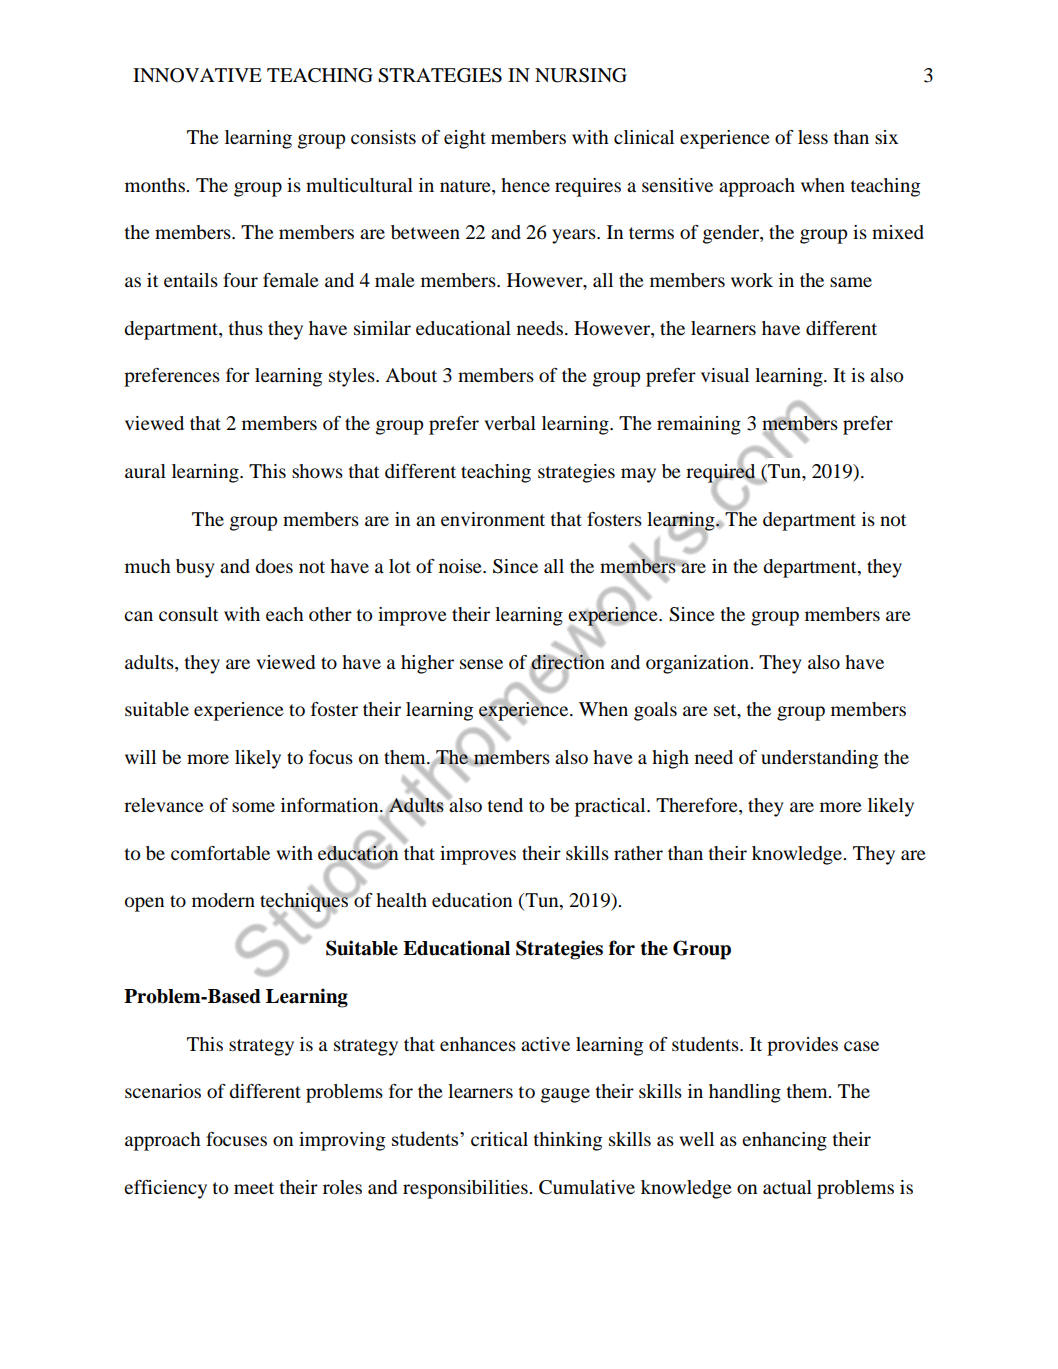 This screenshot has height=1369, width=1058. Describe the element at coordinates (223, 900) in the screenshot. I see `modern` at that location.
